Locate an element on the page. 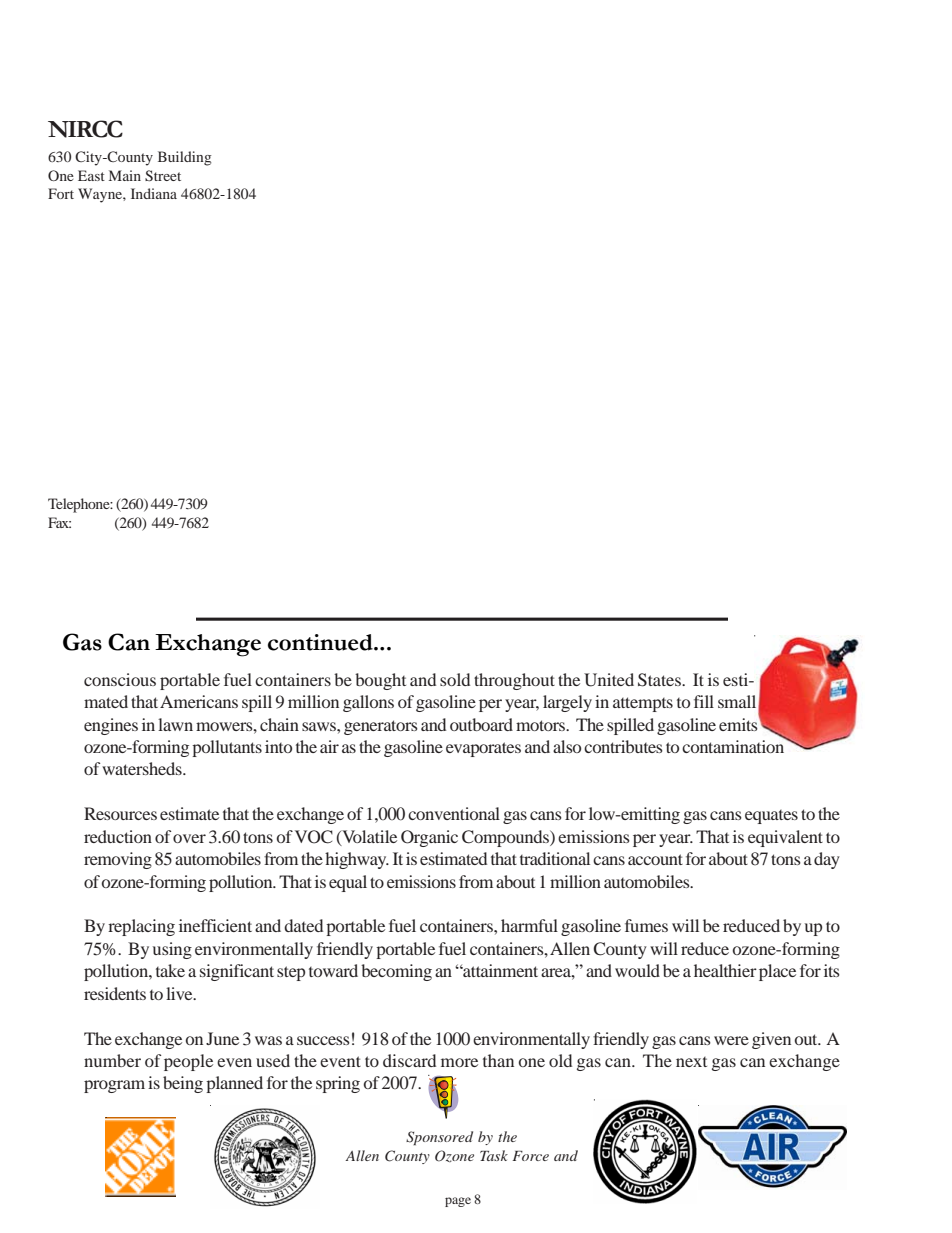  Building is located at coordinates (185, 158).
